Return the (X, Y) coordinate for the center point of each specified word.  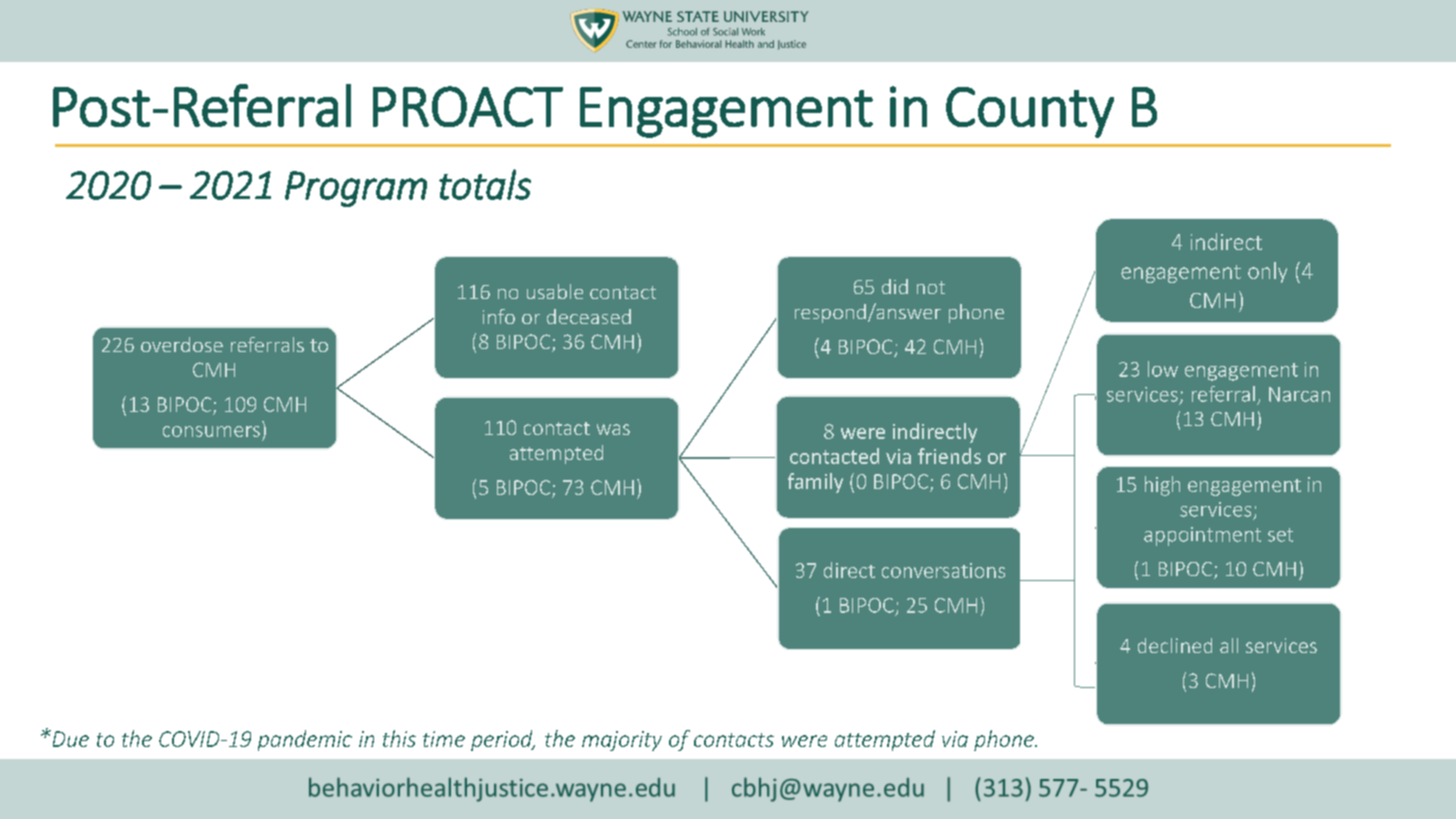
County (1030, 112)
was (613, 429)
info (499, 316)
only (1267, 272)
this (399, 738)
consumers (211, 431)
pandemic (305, 740)
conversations (943, 570)
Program (356, 189)
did (895, 286)
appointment (1202, 536)
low (1163, 369)
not (931, 287)
